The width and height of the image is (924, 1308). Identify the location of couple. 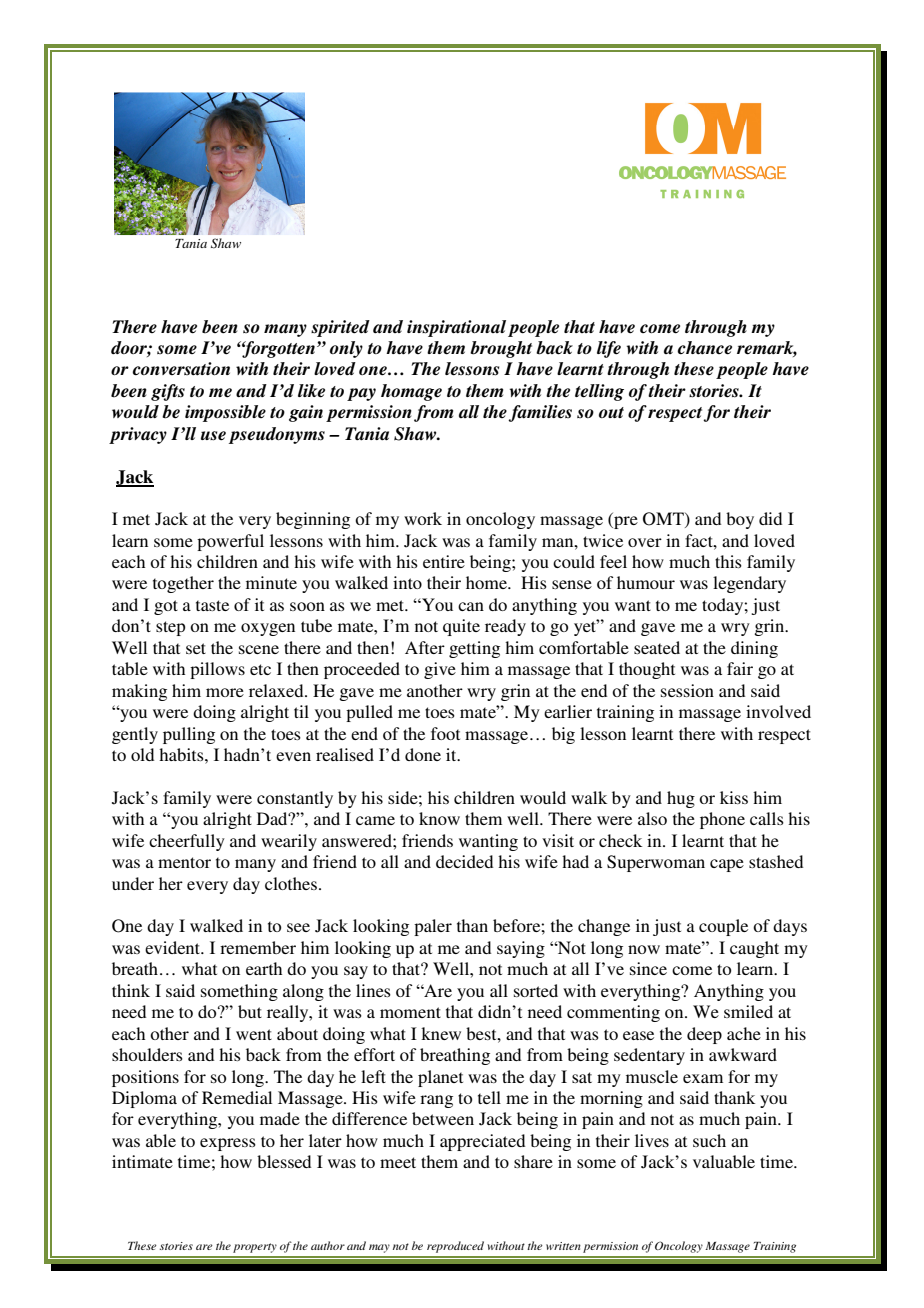
(723, 927).
